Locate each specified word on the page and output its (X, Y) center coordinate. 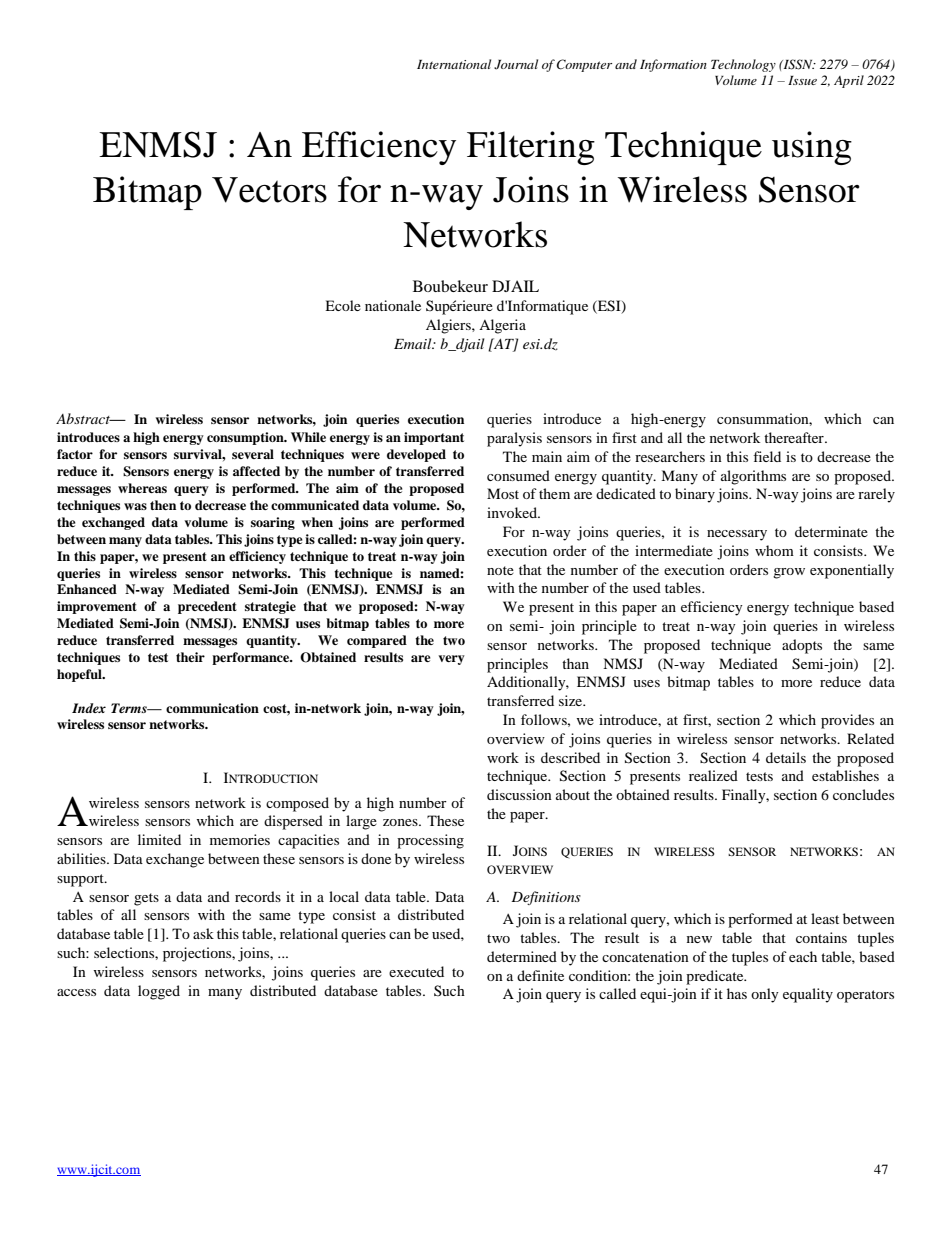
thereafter (795, 437)
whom (774, 550)
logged (159, 992)
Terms (130, 708)
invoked (513, 512)
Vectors (269, 190)
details (786, 757)
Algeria (502, 326)
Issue (802, 80)
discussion (519, 794)
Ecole (343, 305)
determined (522, 956)
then (163, 505)
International (454, 64)
